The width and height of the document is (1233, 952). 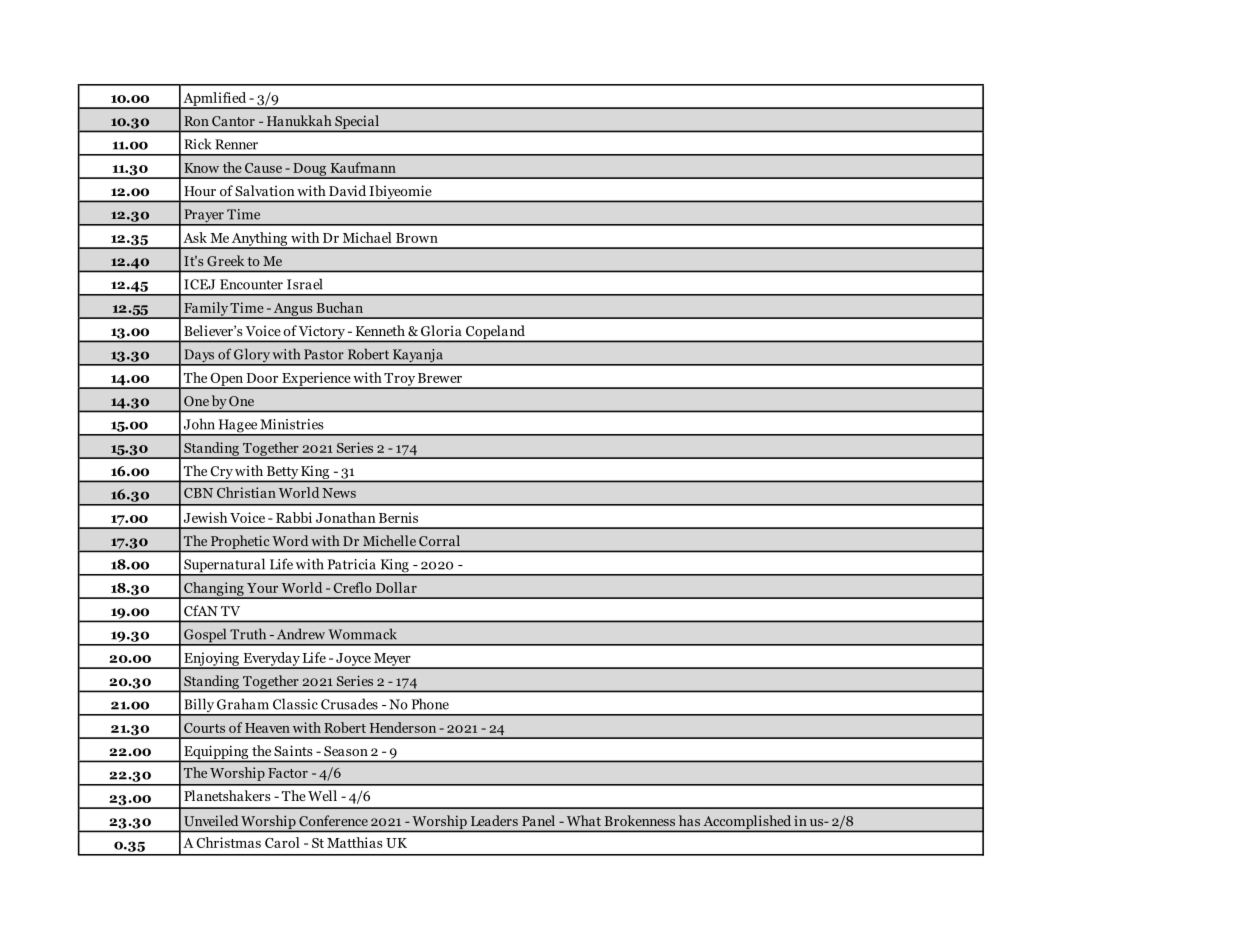 I want to click on Brown, so click(x=417, y=238).
